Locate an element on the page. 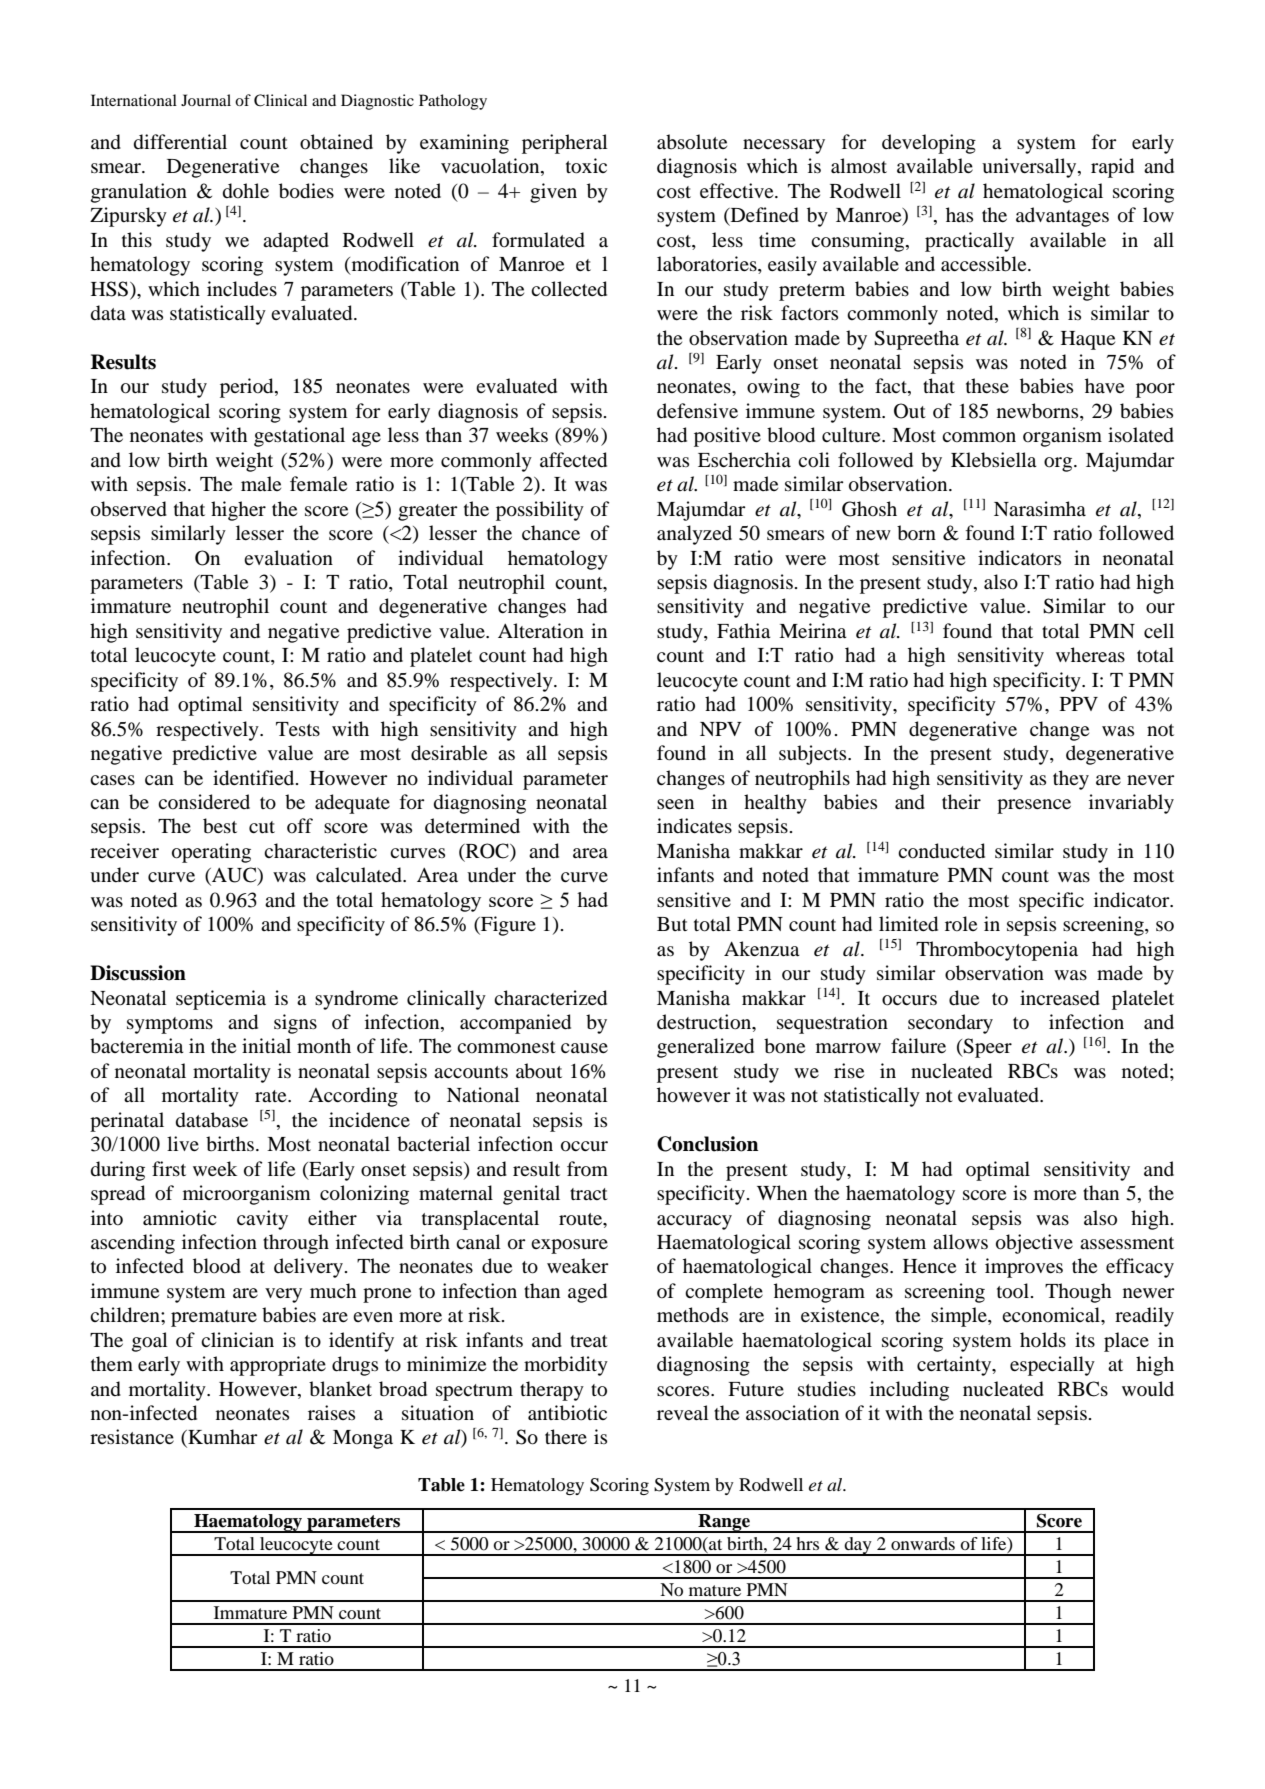 The width and height of the document is (1265, 1789). NPV is located at coordinates (721, 729).
